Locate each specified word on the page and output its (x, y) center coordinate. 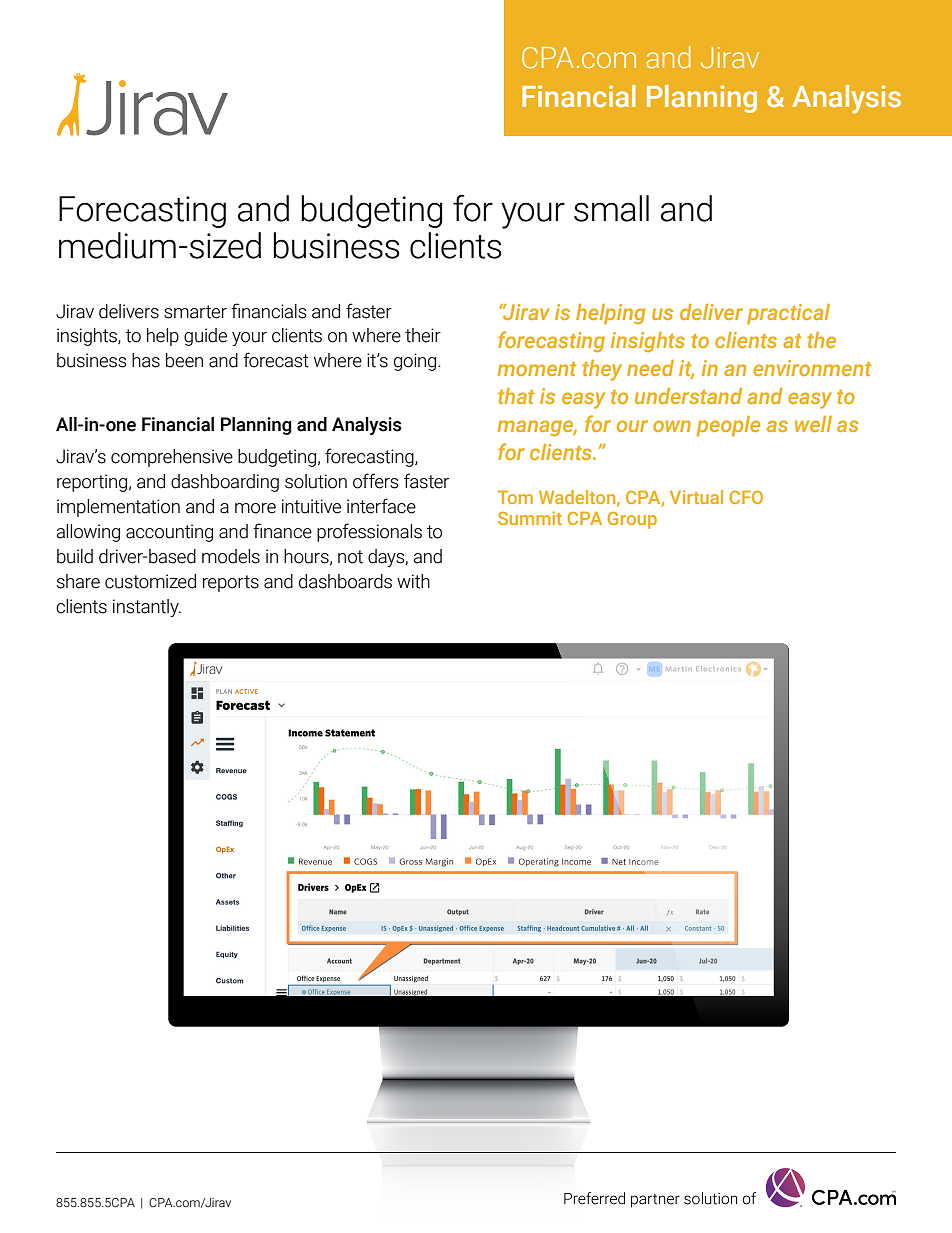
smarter (195, 312)
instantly (147, 608)
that (516, 396)
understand (688, 396)
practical (788, 314)
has (146, 360)
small (611, 208)
